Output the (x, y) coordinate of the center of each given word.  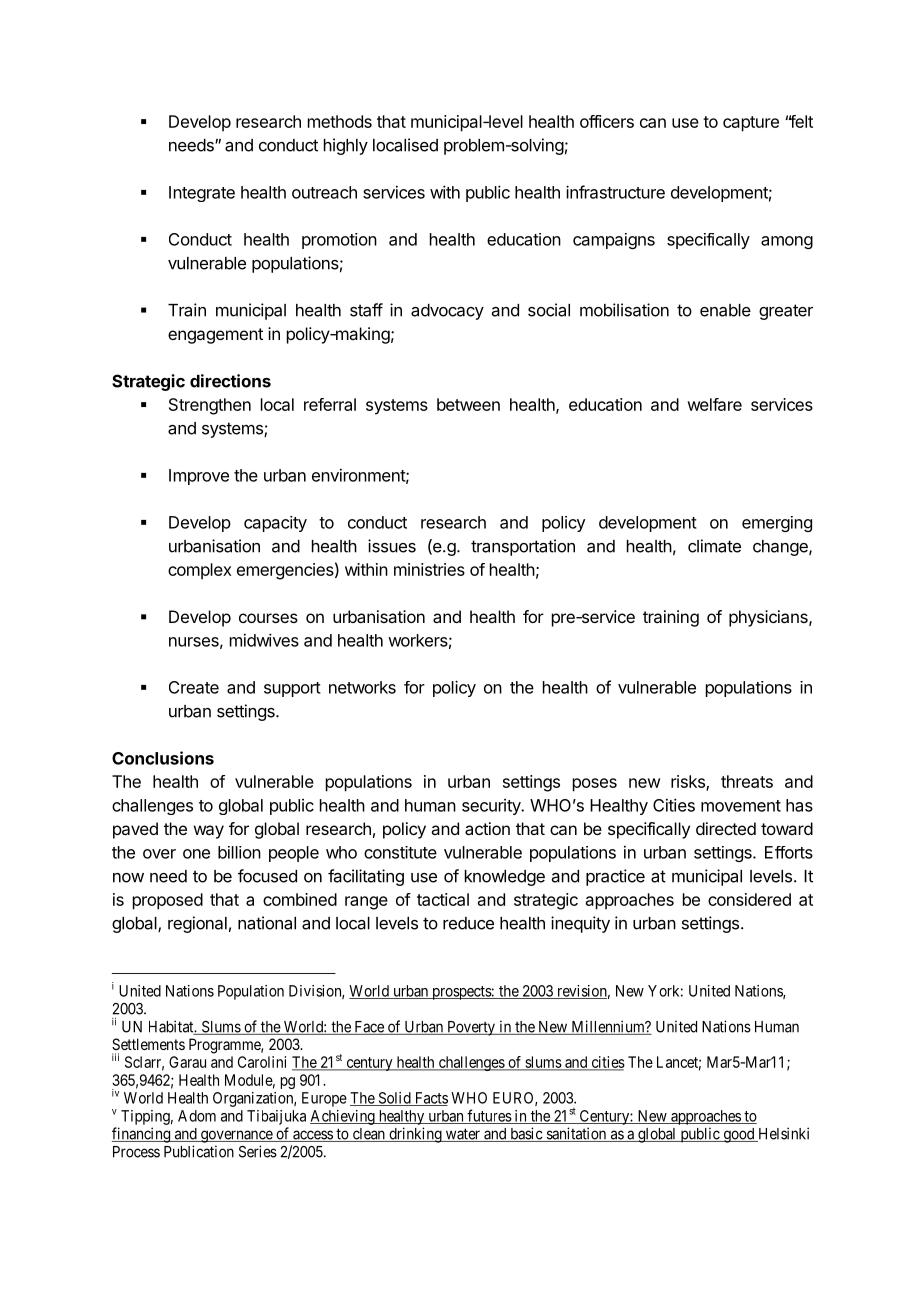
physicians (769, 618)
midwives (264, 640)
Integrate (202, 194)
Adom (197, 1116)
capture (751, 124)
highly (346, 146)
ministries (429, 569)
